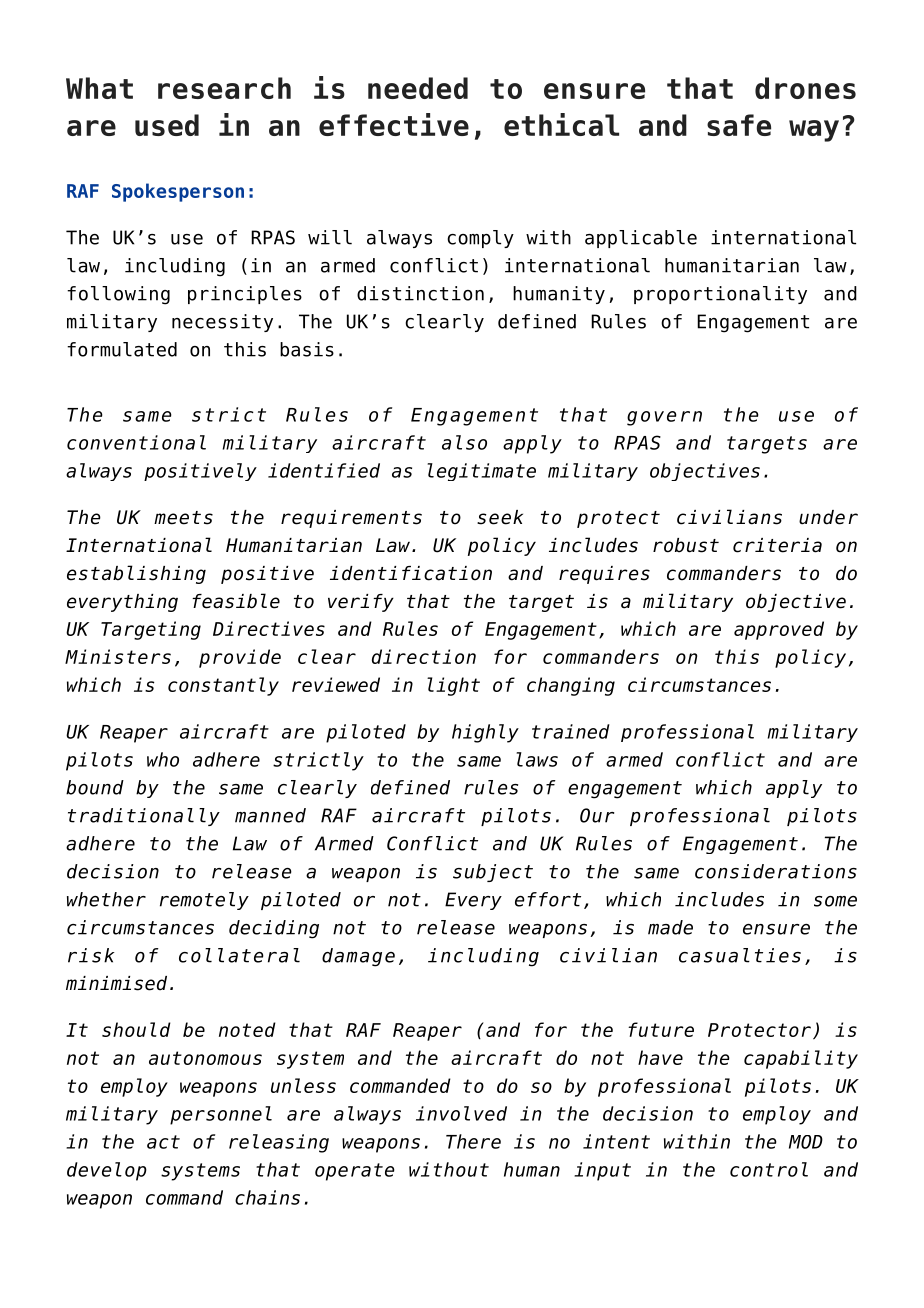  I want to click on considerations, so click(776, 871).
